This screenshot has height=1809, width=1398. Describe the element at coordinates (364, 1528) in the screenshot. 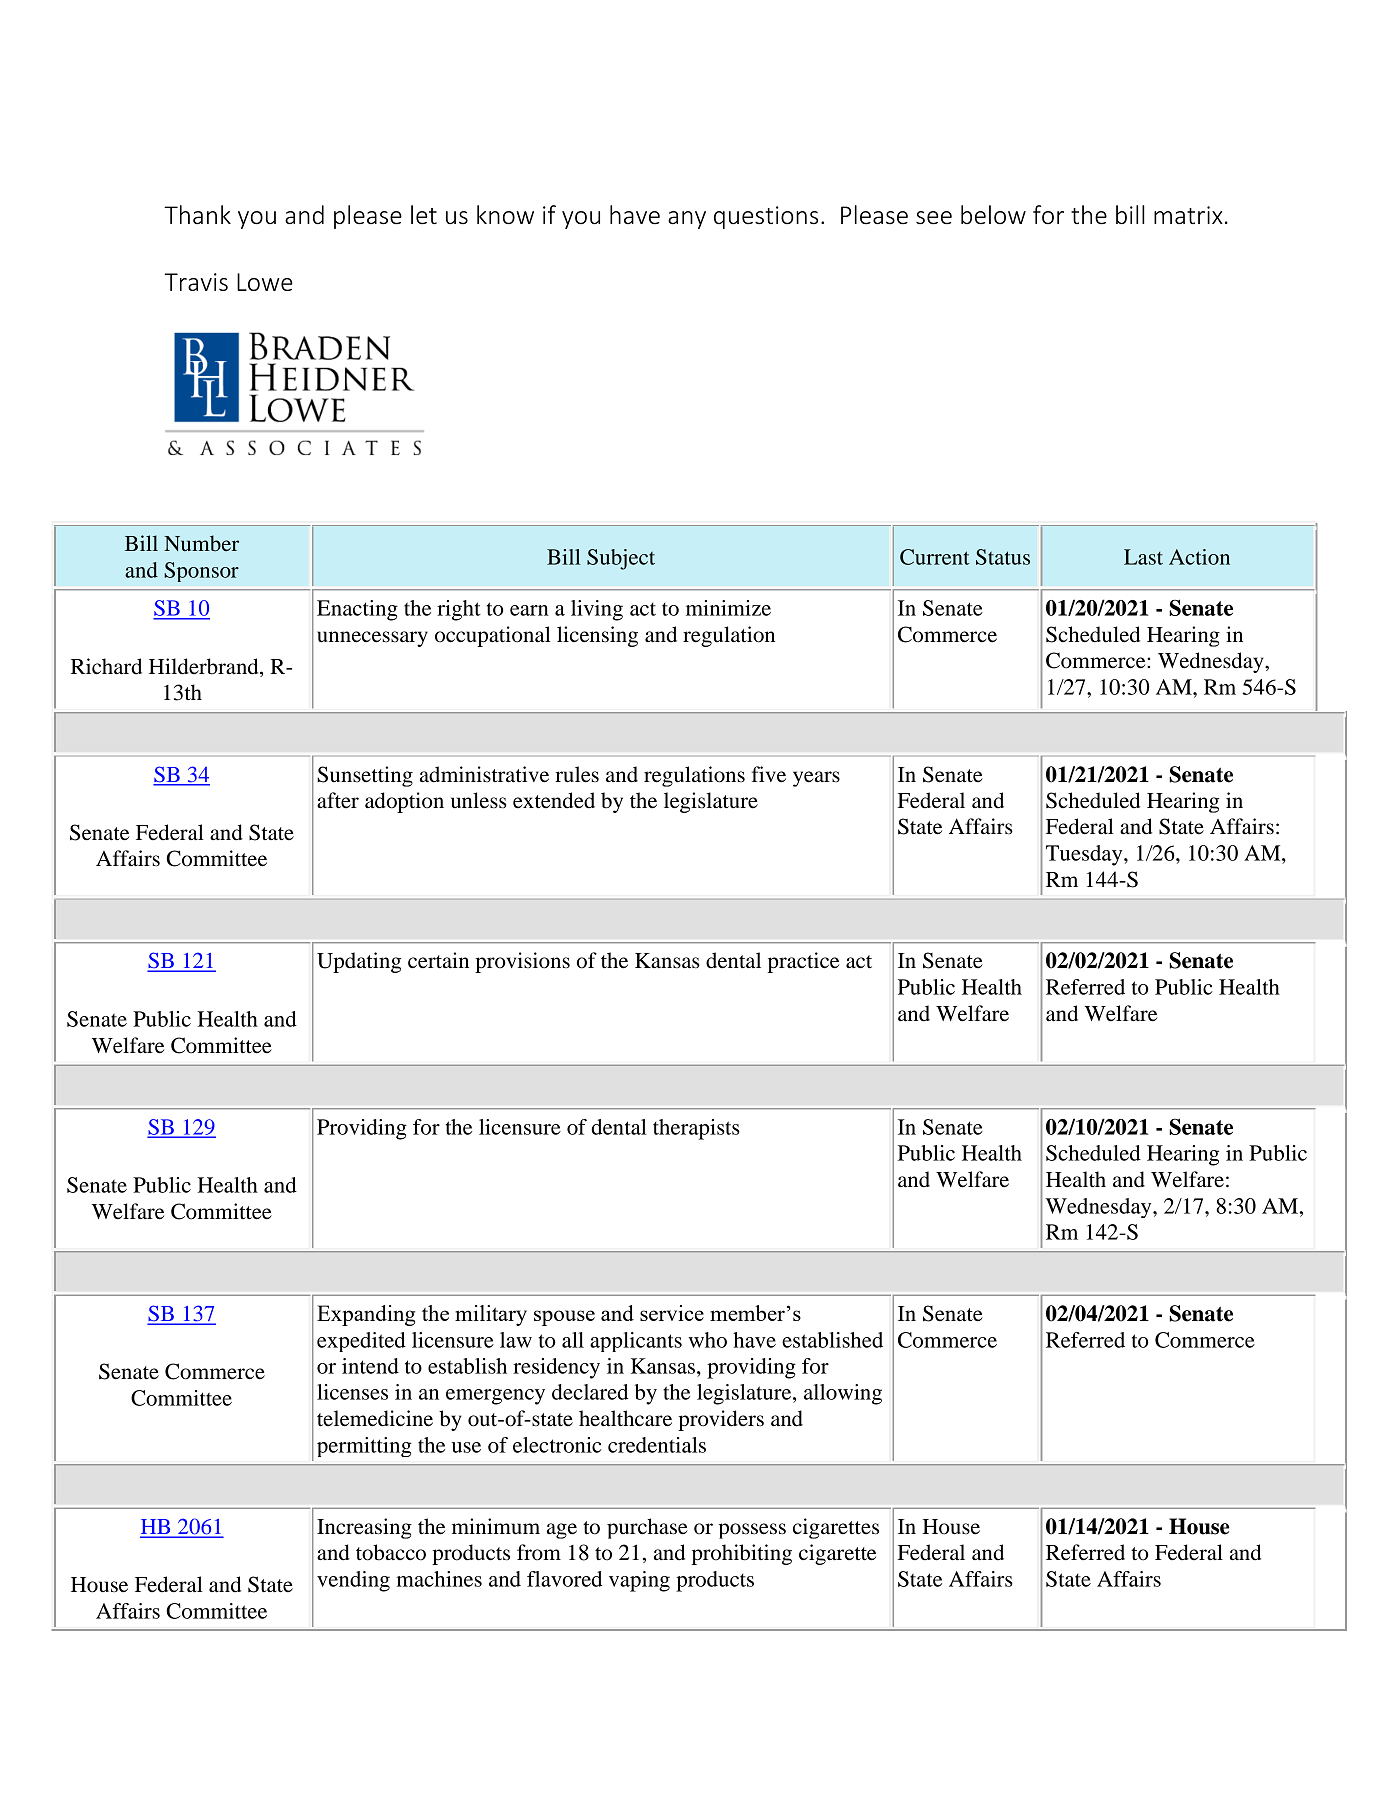

I see `Increasing` at that location.
